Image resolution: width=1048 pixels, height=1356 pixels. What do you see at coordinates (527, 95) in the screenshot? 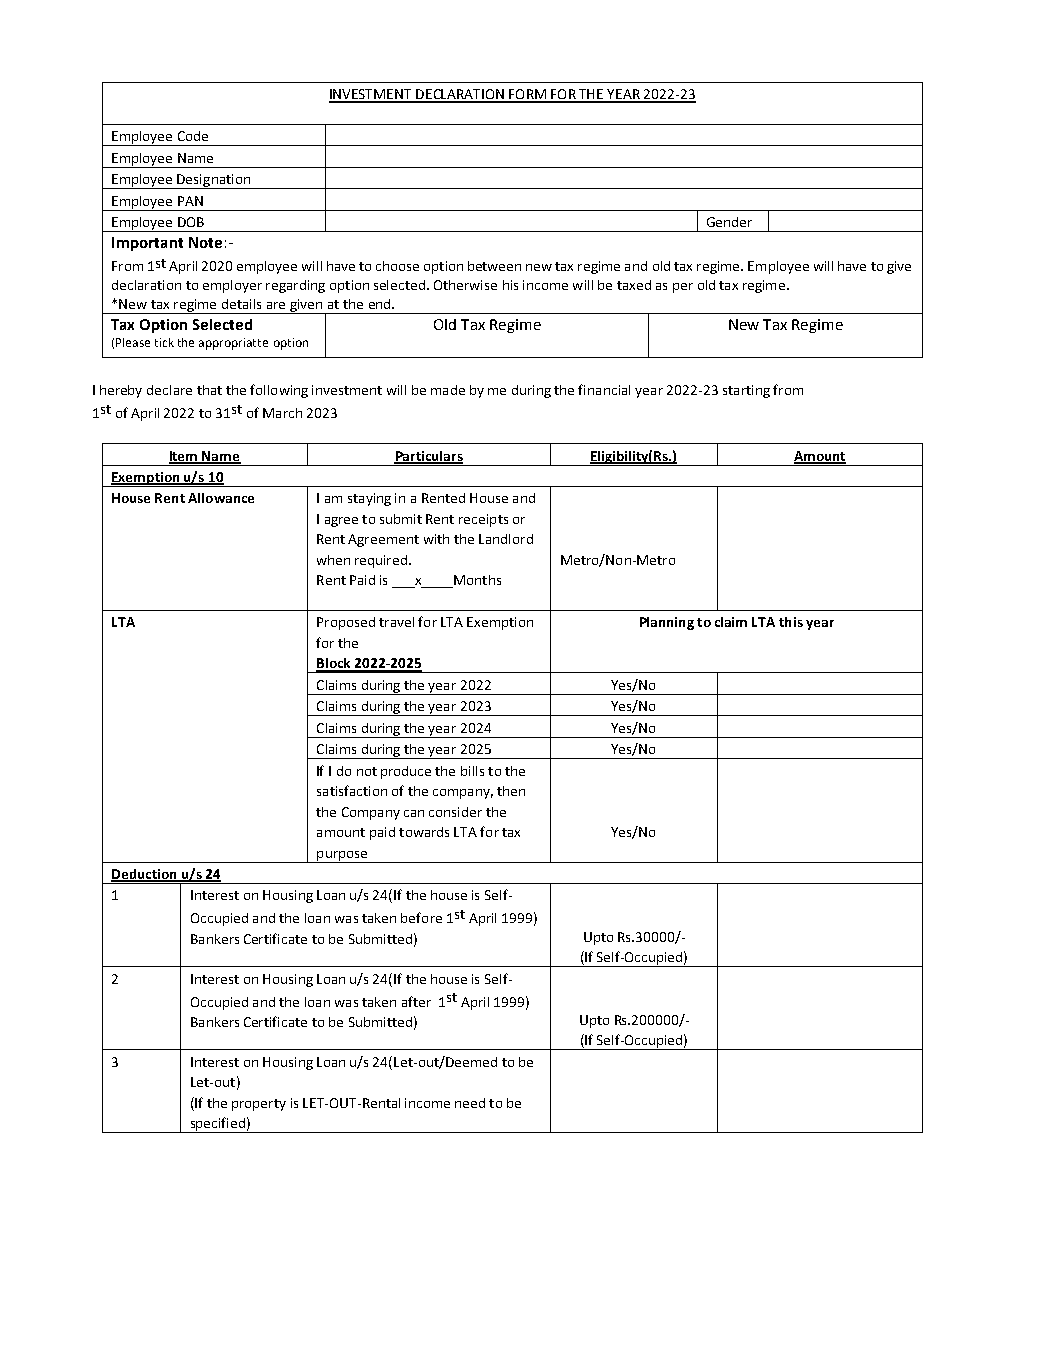
I see `FORM` at bounding box center [527, 95].
